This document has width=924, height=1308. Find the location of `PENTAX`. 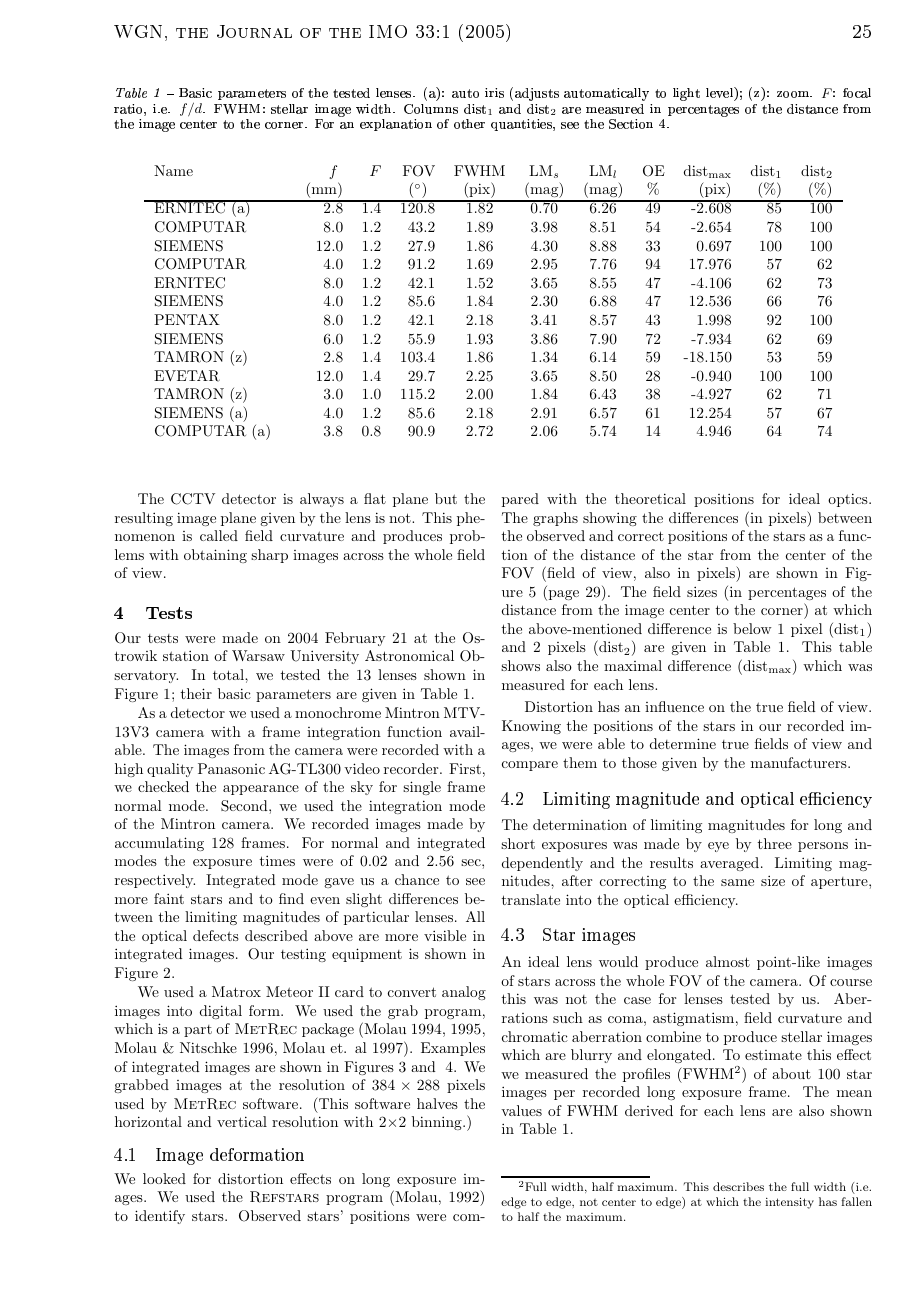

PENTAX is located at coordinates (187, 319).
